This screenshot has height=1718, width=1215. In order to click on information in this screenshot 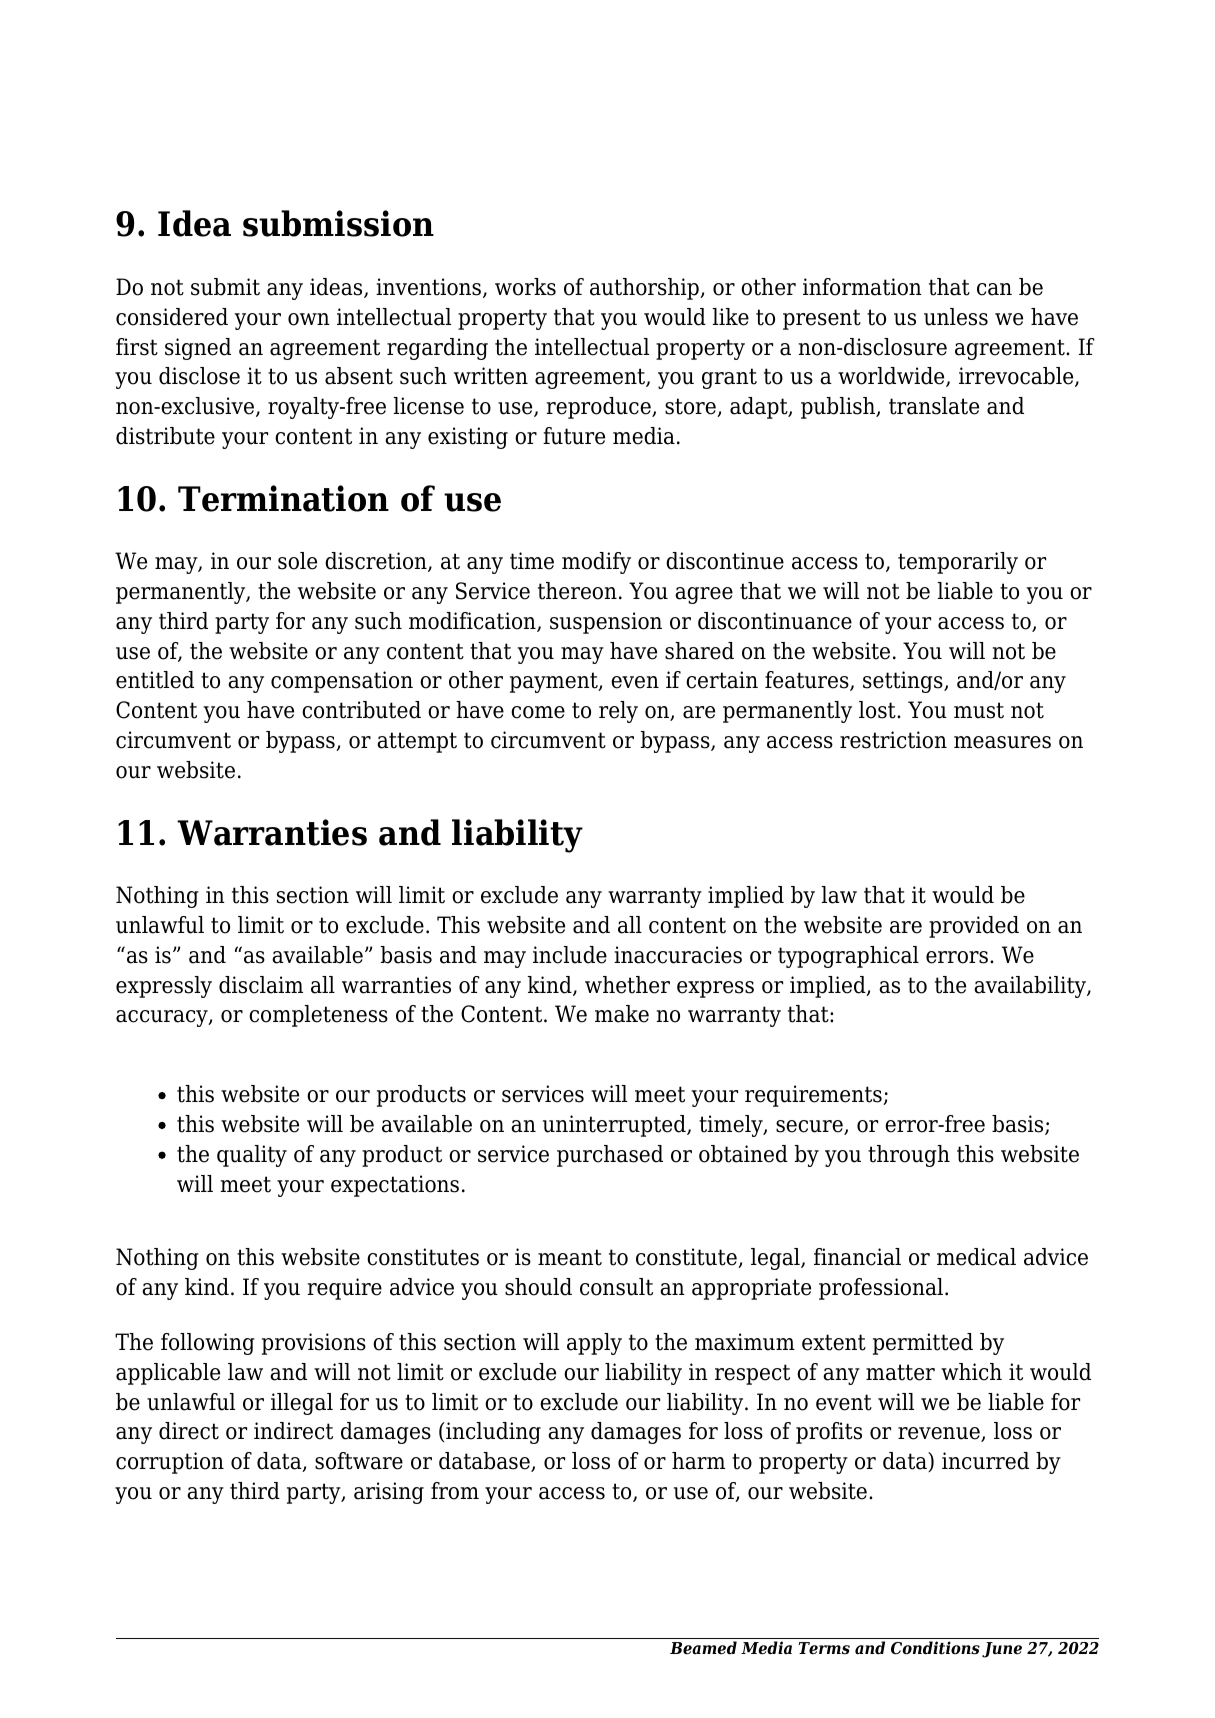, I will do `click(862, 287)`.
